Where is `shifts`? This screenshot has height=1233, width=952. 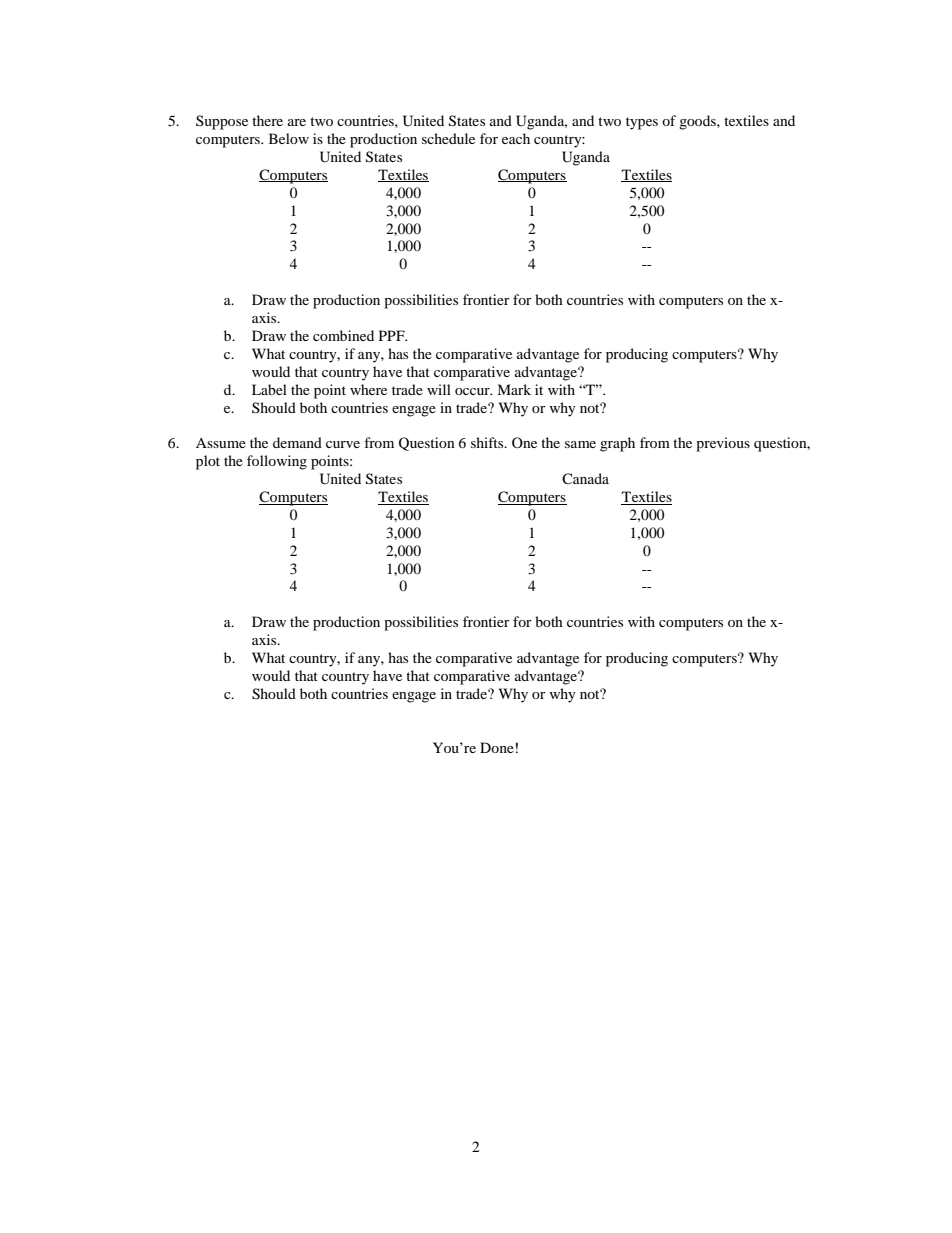 shifts is located at coordinates (488, 442).
